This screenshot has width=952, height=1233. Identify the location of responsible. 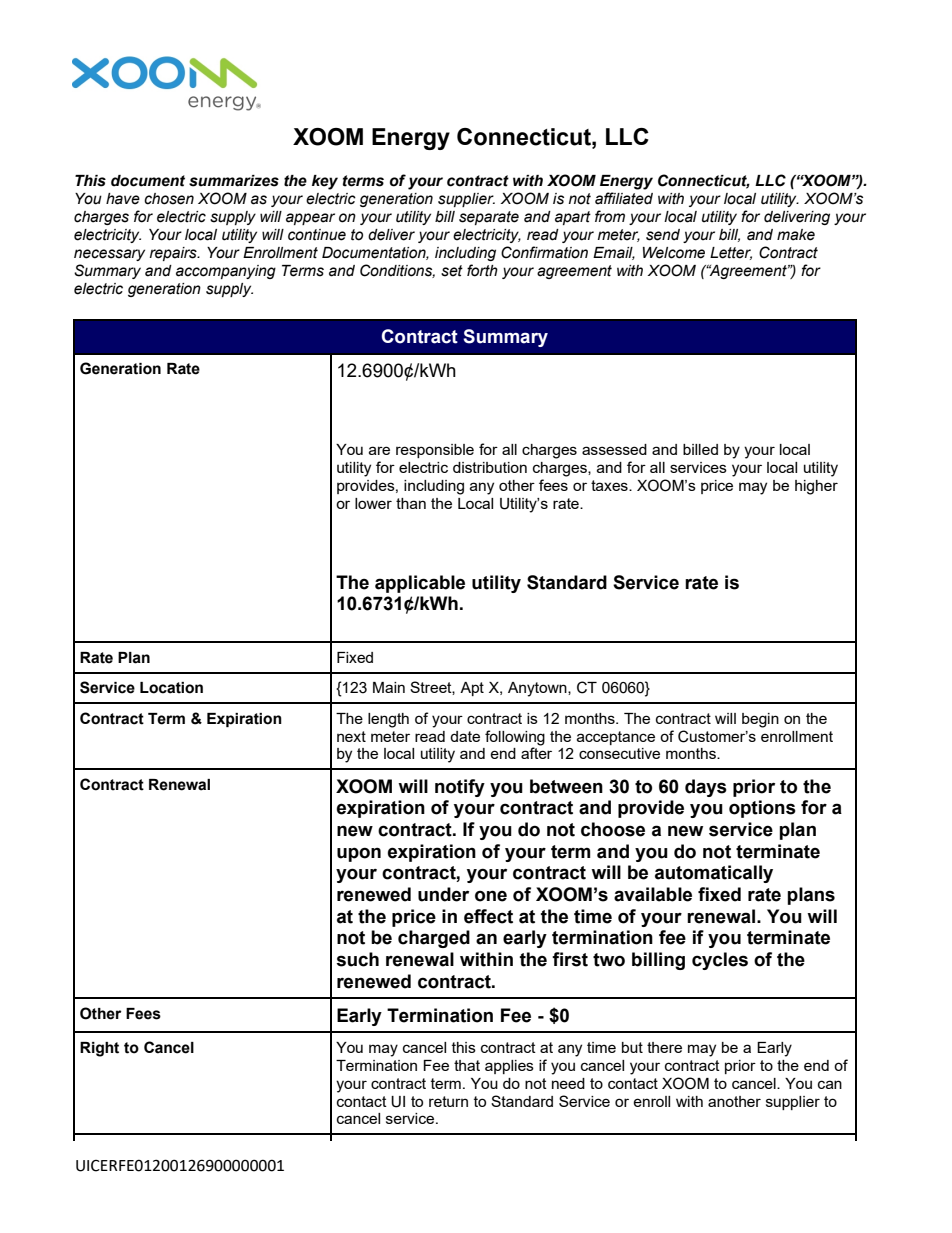
(435, 451).
